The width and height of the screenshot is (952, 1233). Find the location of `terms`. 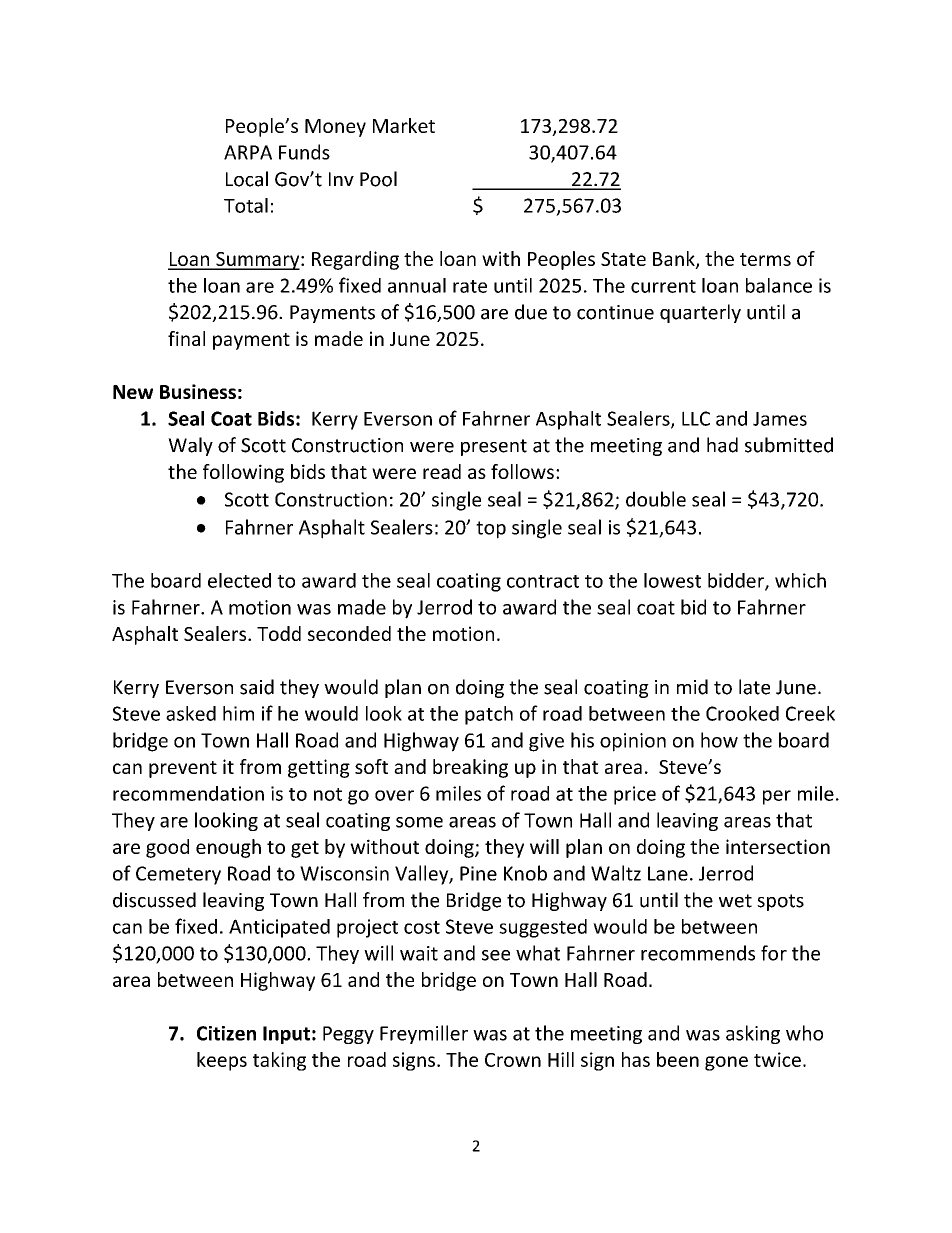

terms is located at coordinates (765, 259).
